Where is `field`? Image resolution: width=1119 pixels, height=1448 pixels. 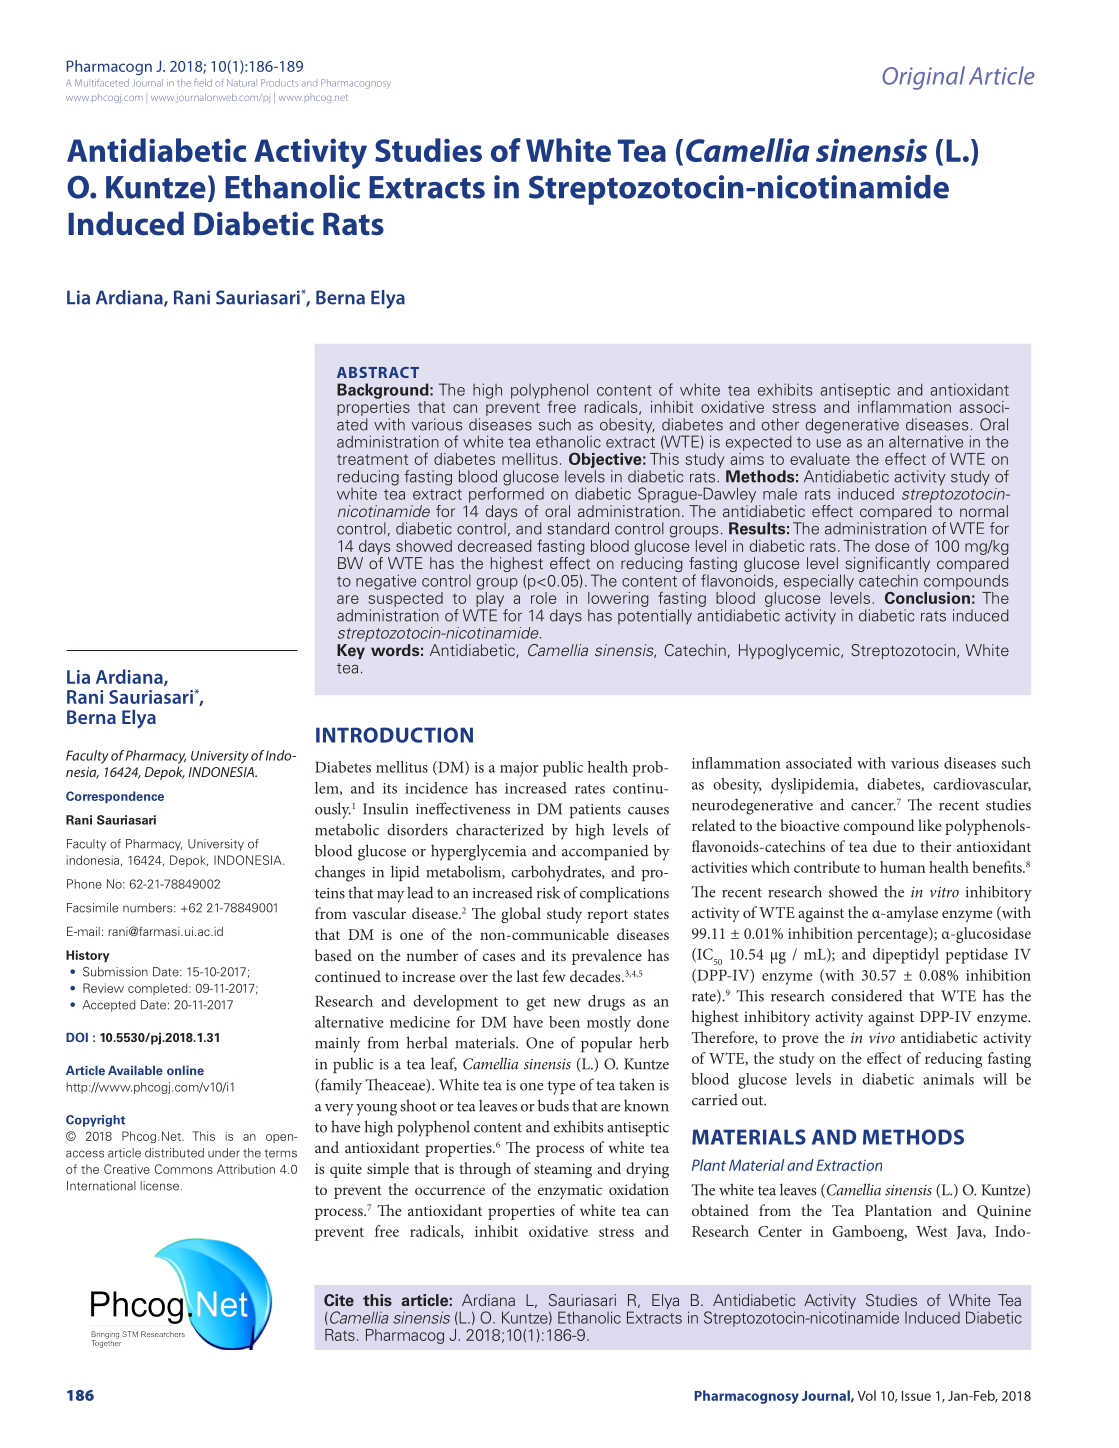 field is located at coordinates (203, 83).
